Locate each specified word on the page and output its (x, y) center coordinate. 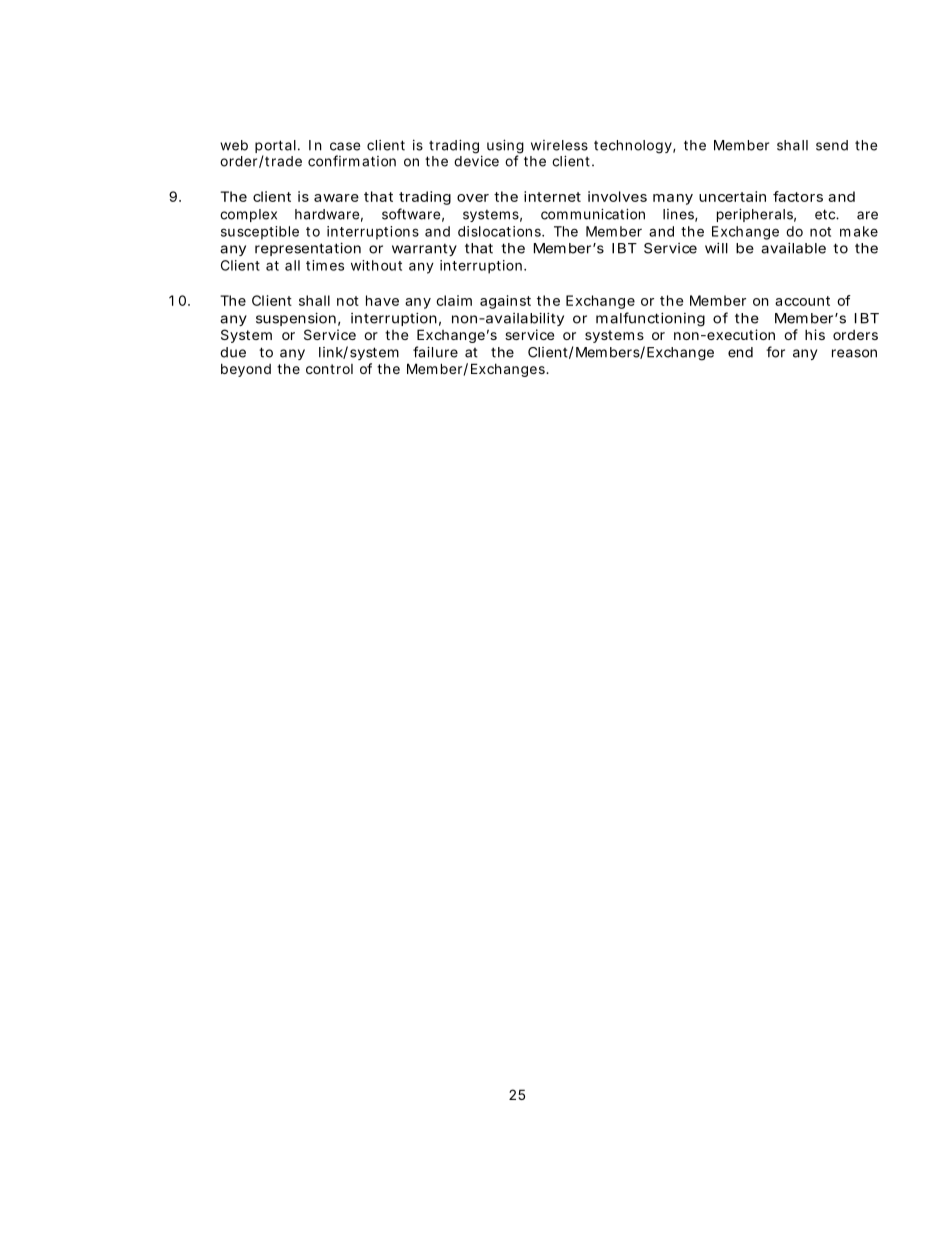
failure (435, 352)
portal (275, 148)
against (505, 302)
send (832, 145)
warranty (424, 249)
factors (798, 196)
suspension (296, 319)
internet (552, 196)
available (793, 248)
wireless (559, 145)
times (325, 265)
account (802, 301)
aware (336, 198)
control (329, 369)
